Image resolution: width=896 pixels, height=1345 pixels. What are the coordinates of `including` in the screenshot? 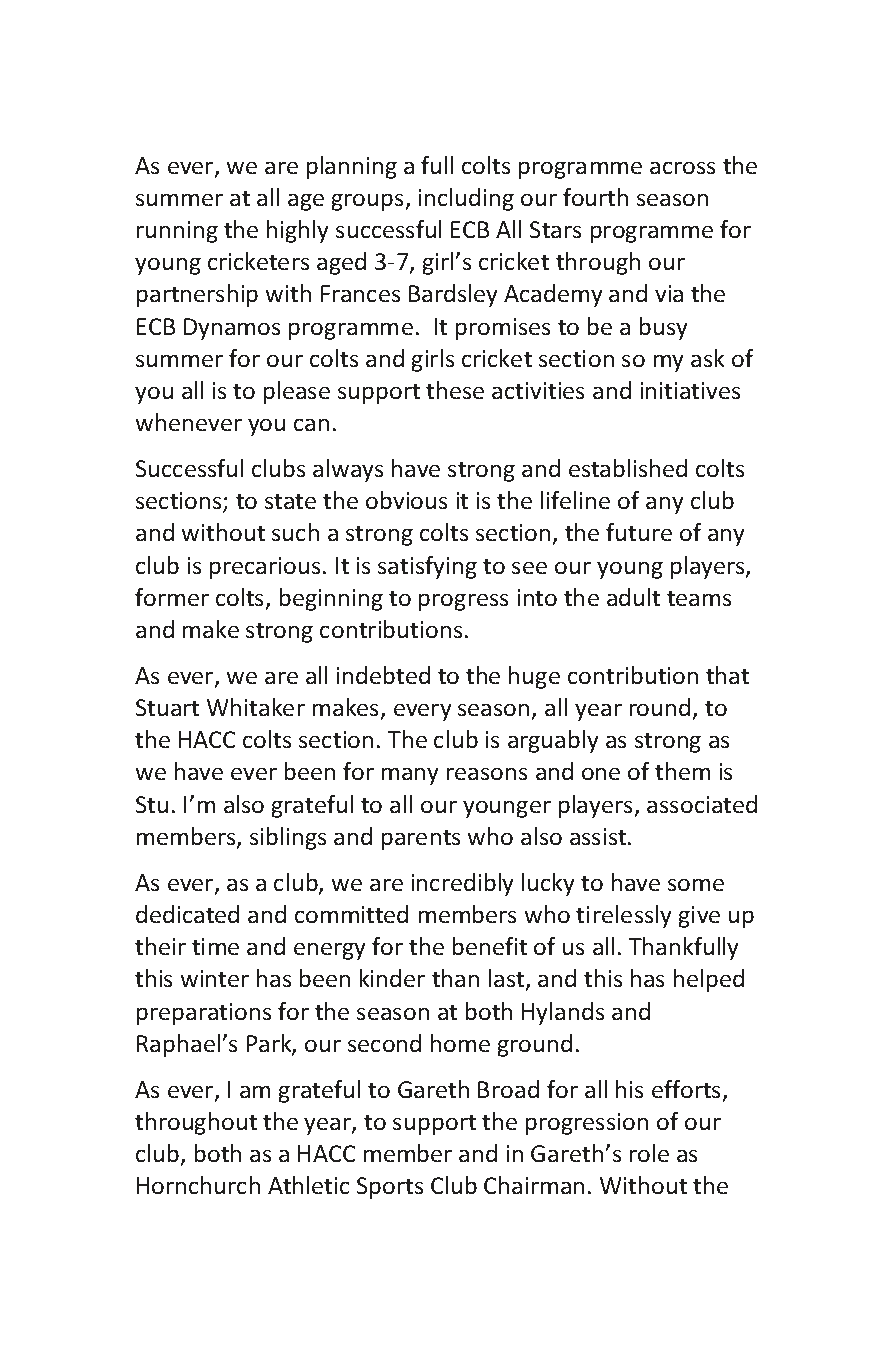 It's located at (466, 199).
